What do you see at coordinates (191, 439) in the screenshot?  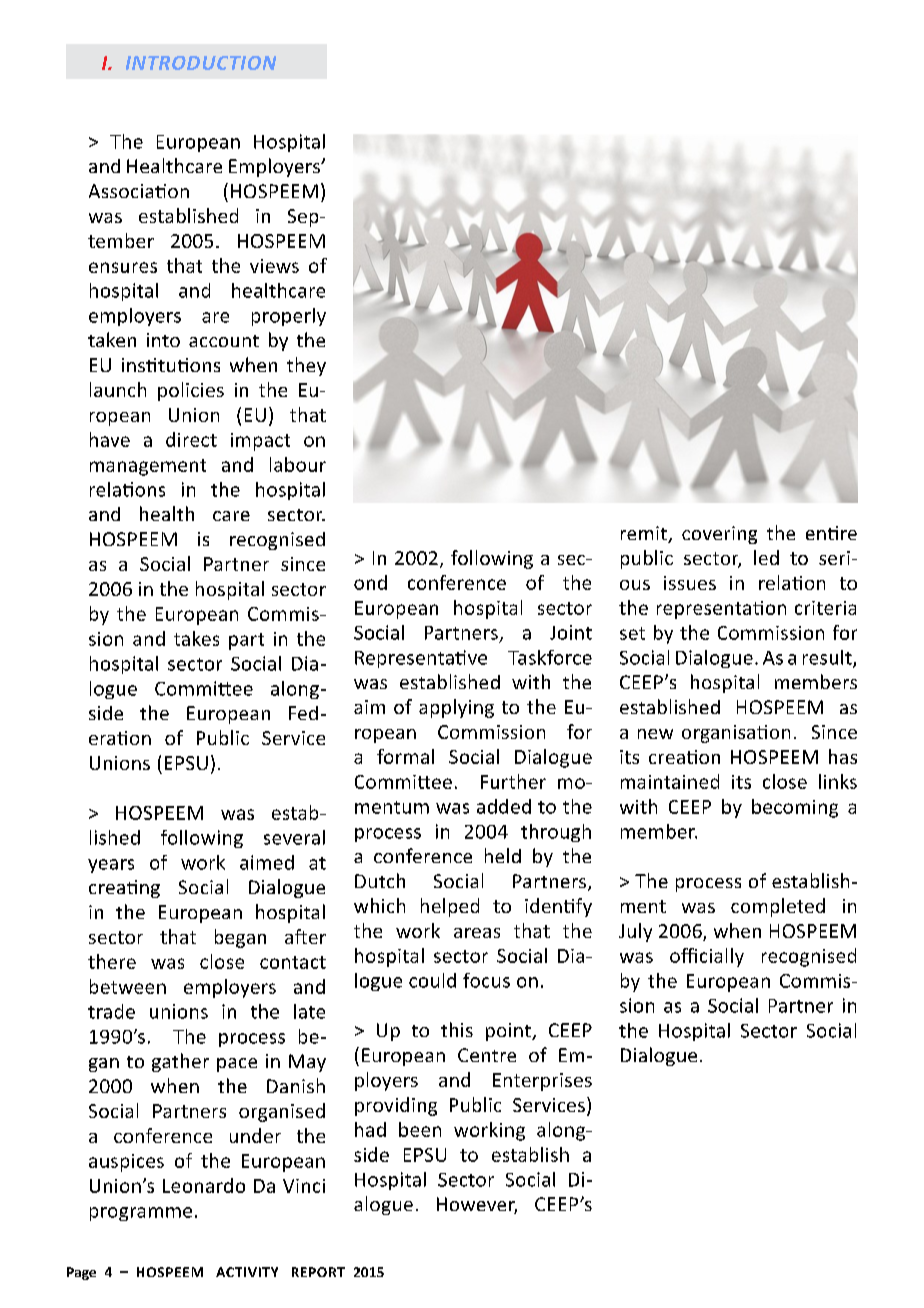 I see `direct` at bounding box center [191, 439].
